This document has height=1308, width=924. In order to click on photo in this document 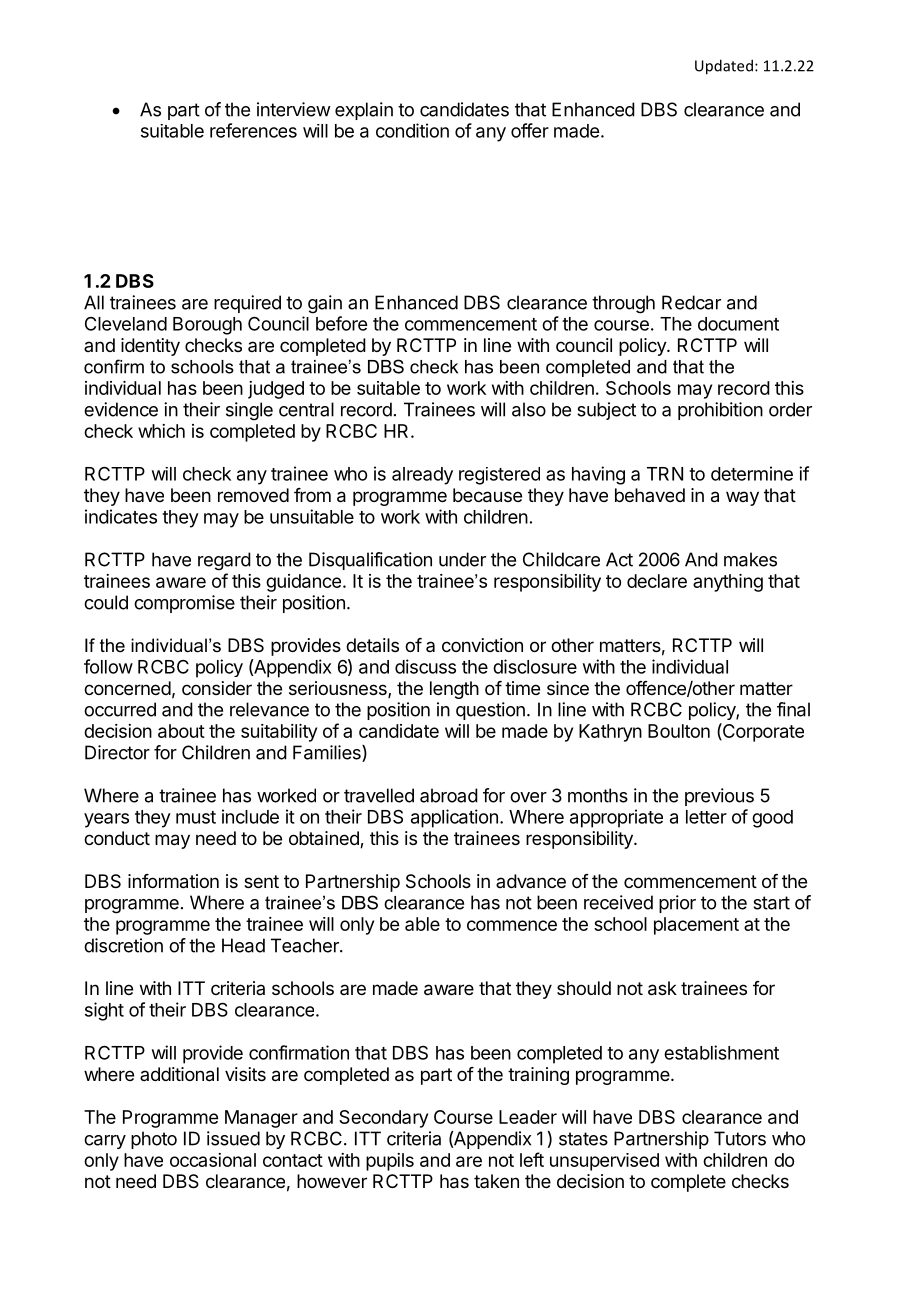, I will do `click(154, 1140)`.
